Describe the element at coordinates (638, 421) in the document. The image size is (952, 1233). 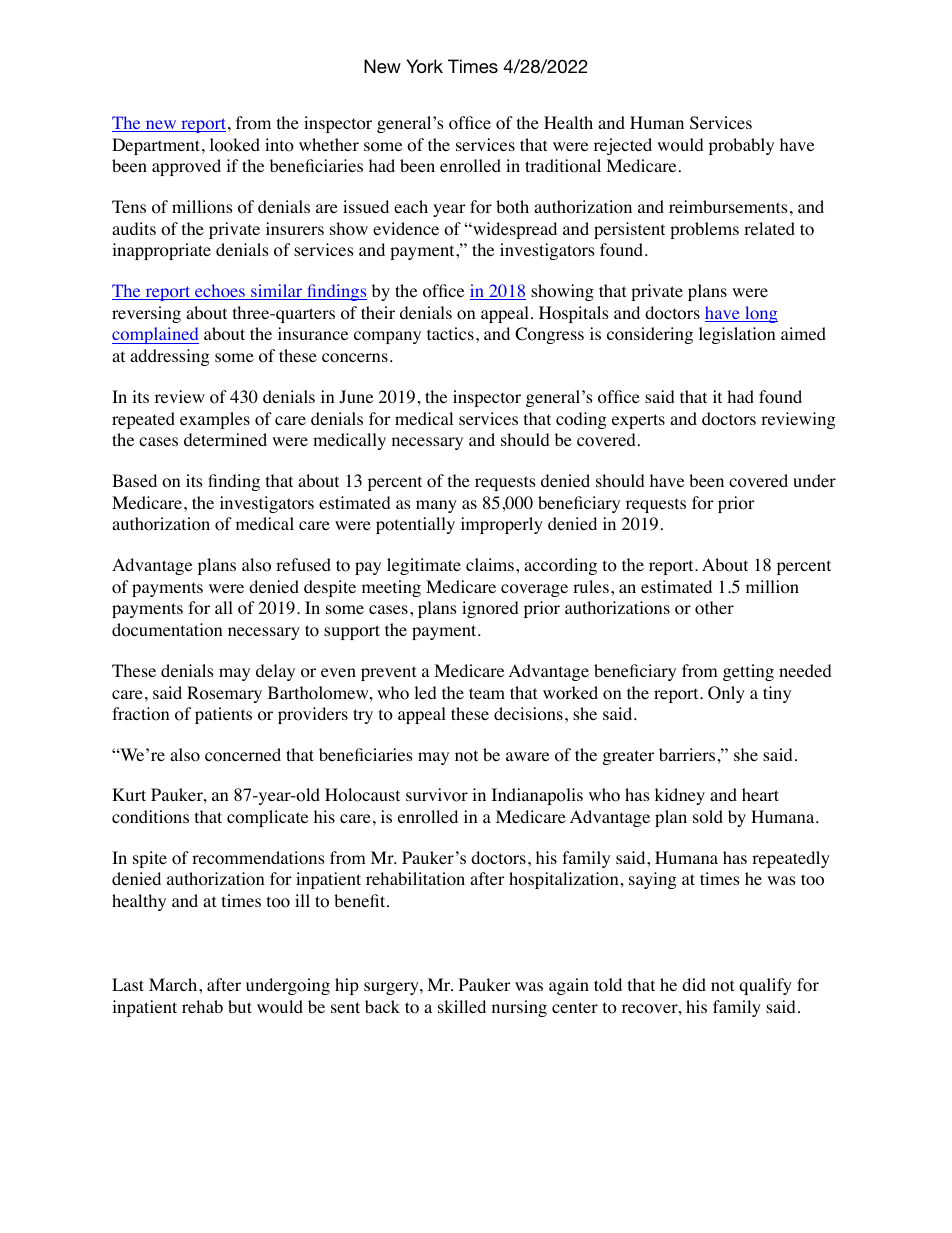
I see `experts` at that location.
